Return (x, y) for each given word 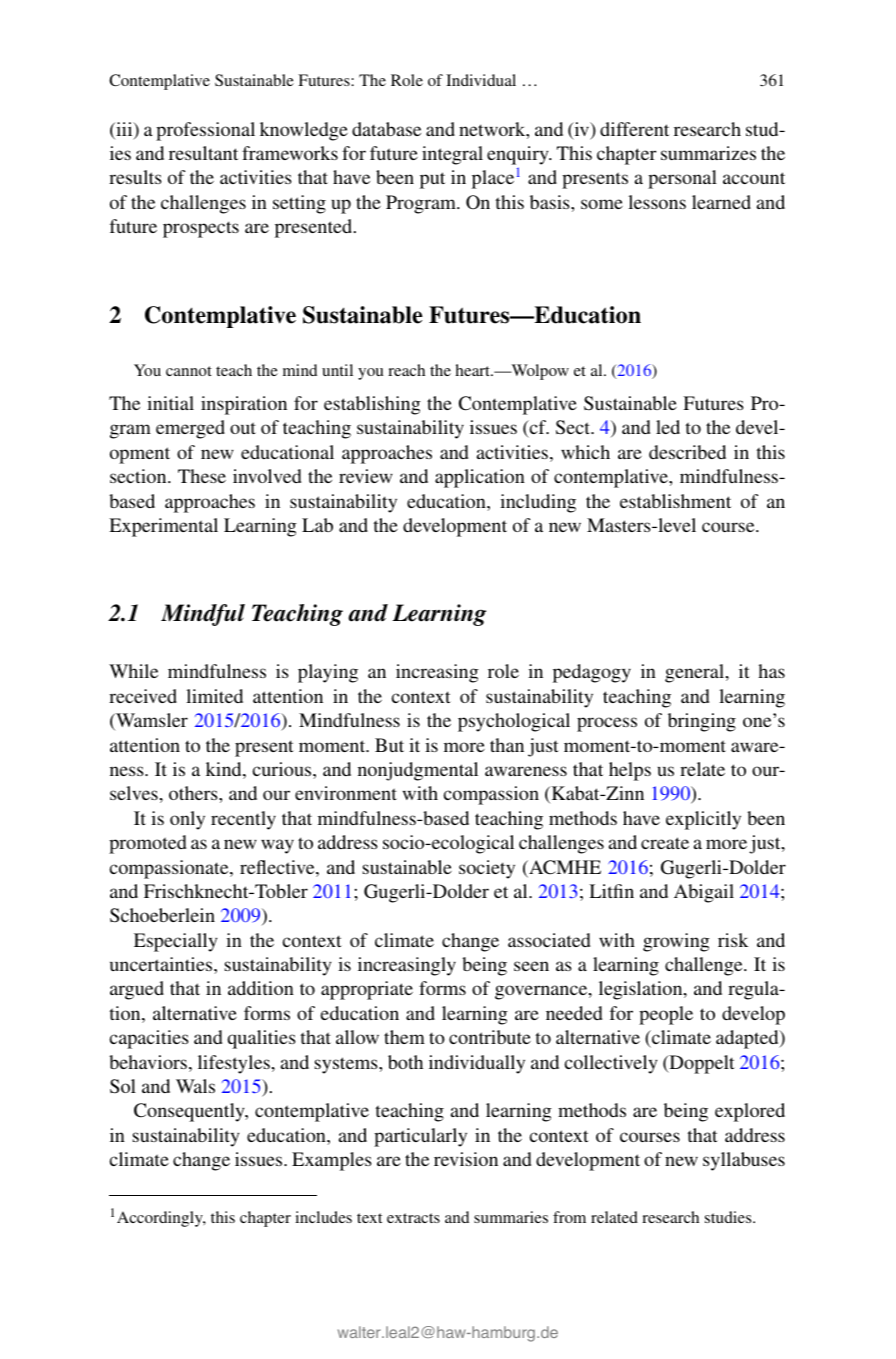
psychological (514, 722)
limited (214, 696)
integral (452, 155)
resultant (203, 153)
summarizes (708, 153)
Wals (195, 1086)
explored (750, 1112)
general (696, 673)
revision (466, 1159)
